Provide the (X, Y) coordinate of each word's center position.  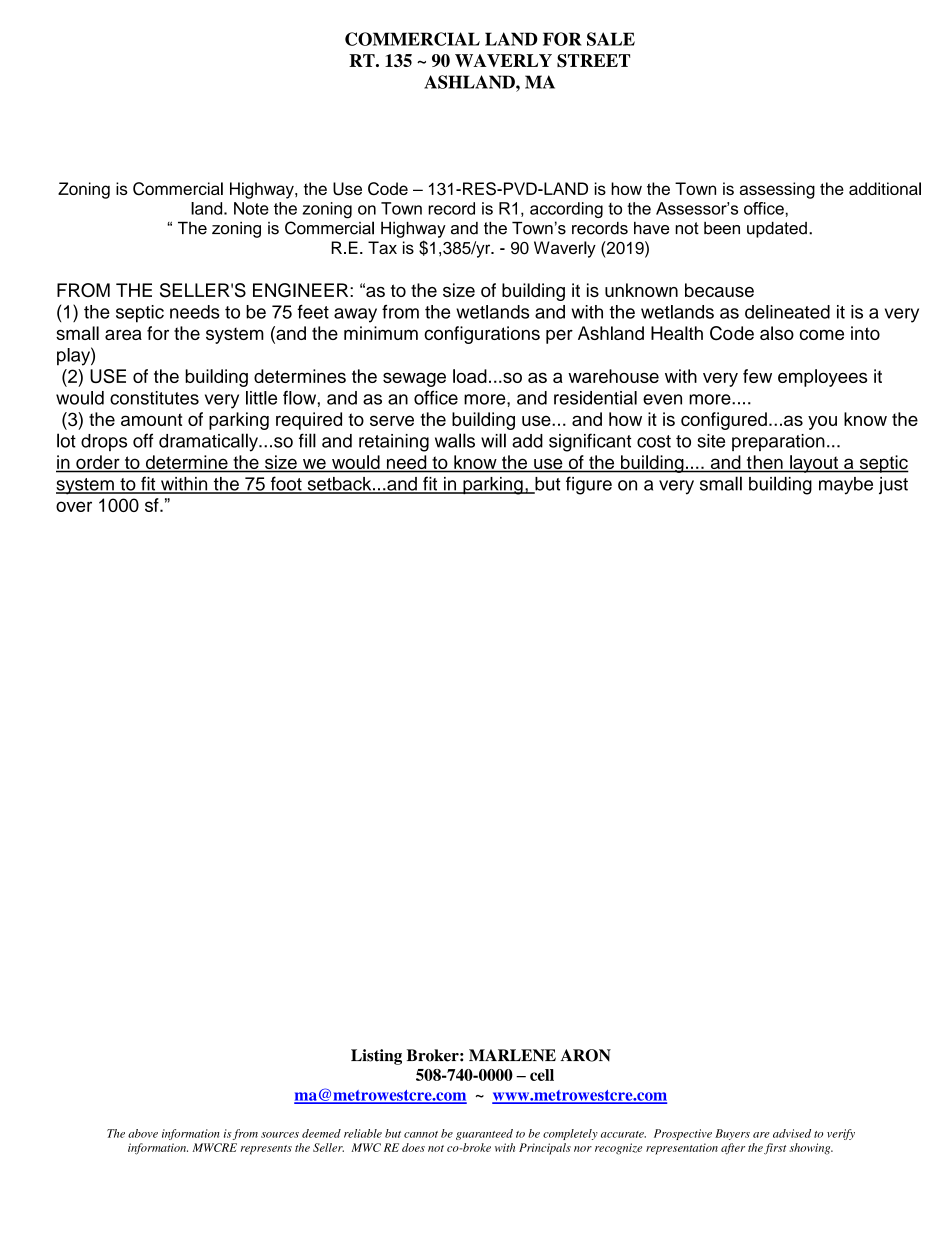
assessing (777, 190)
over (74, 506)
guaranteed (484, 1134)
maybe (846, 486)
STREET (593, 61)
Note (251, 208)
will (493, 440)
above (143, 1133)
